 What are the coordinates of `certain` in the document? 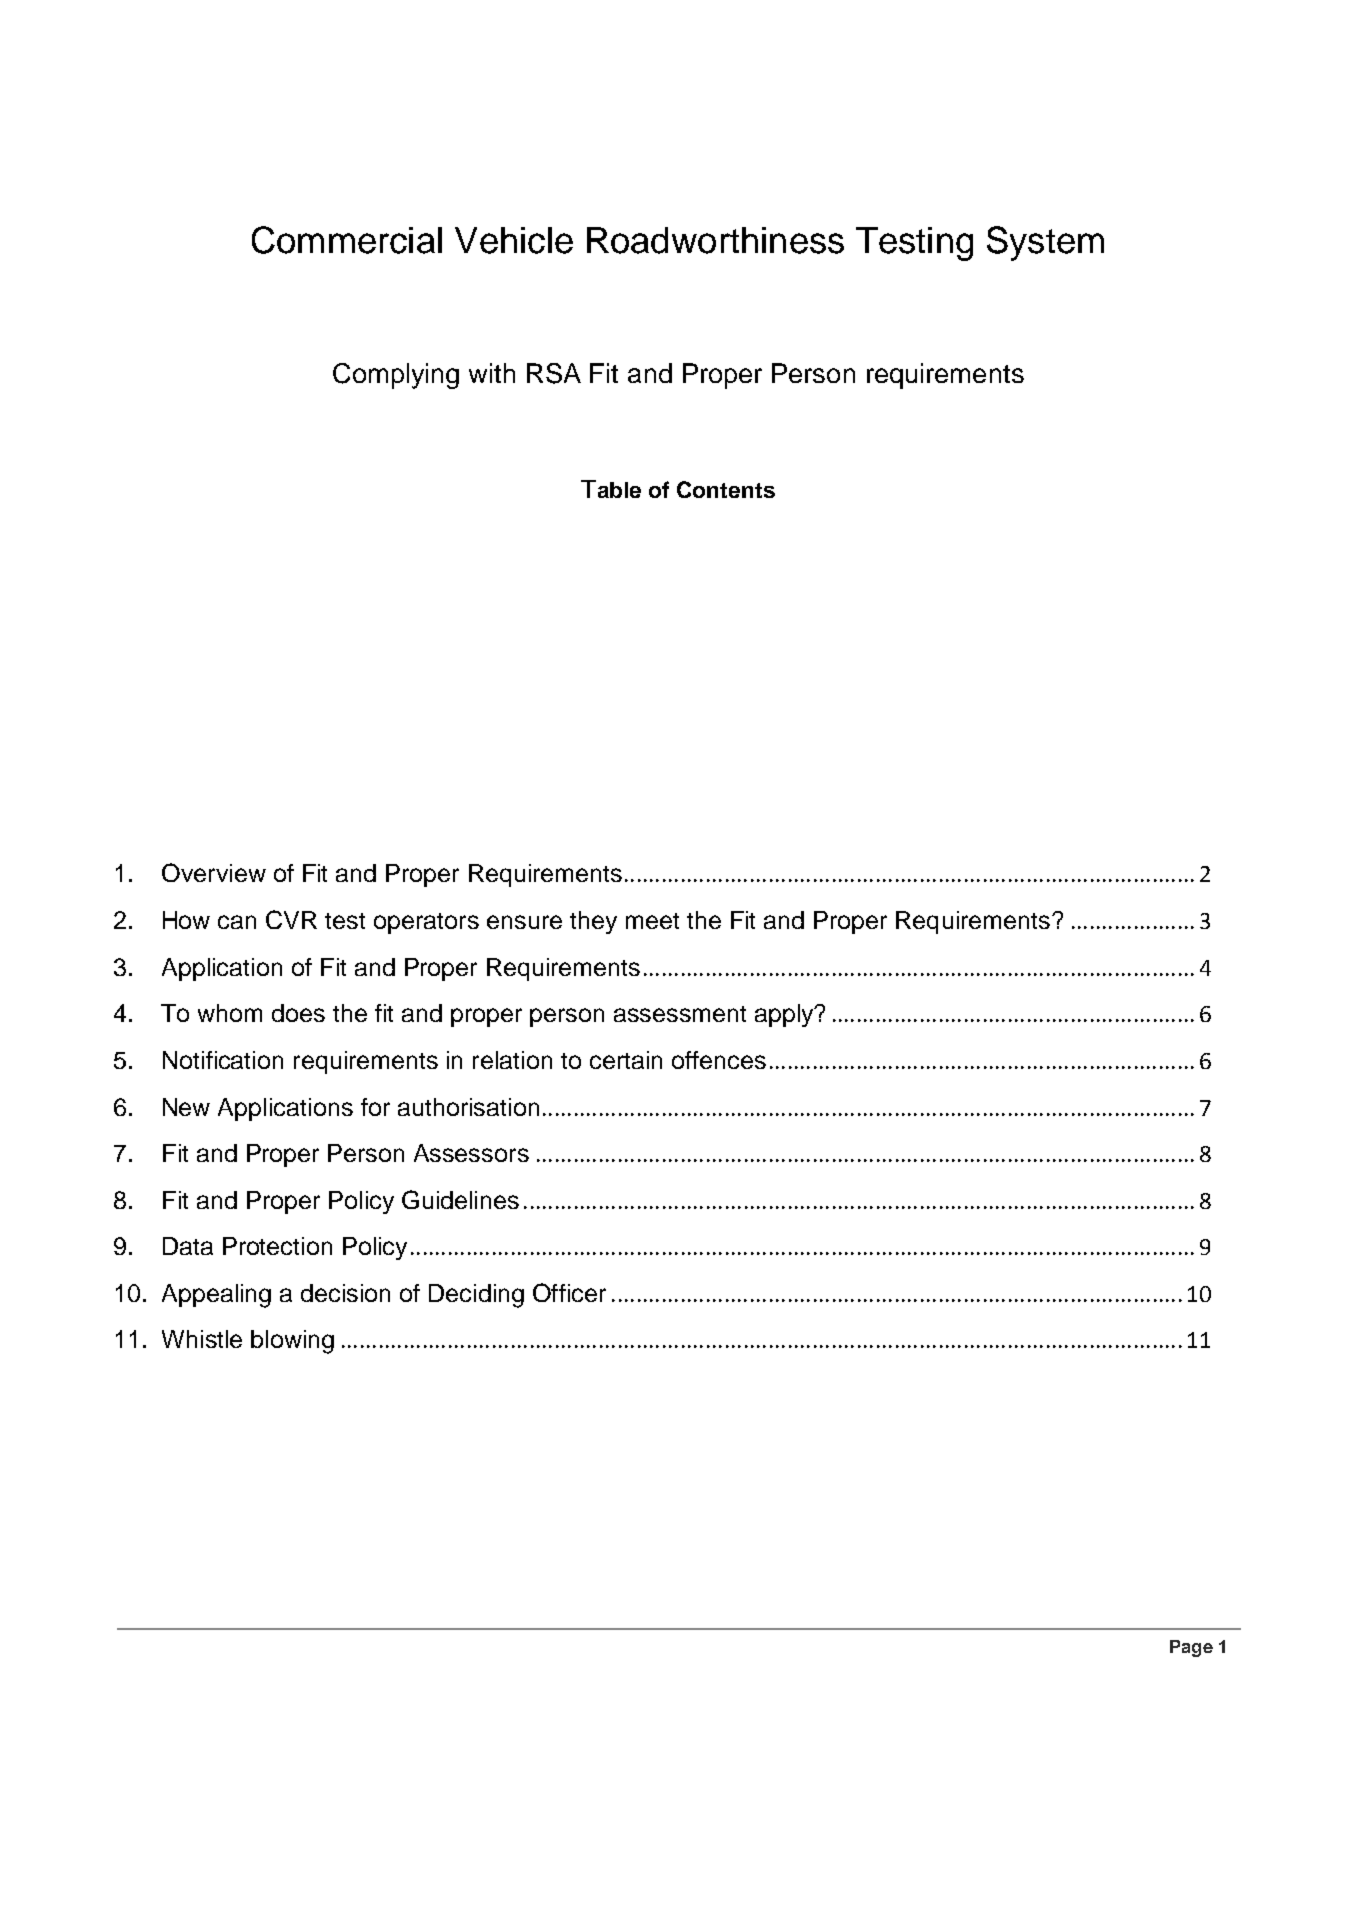 It's located at (626, 1060).
